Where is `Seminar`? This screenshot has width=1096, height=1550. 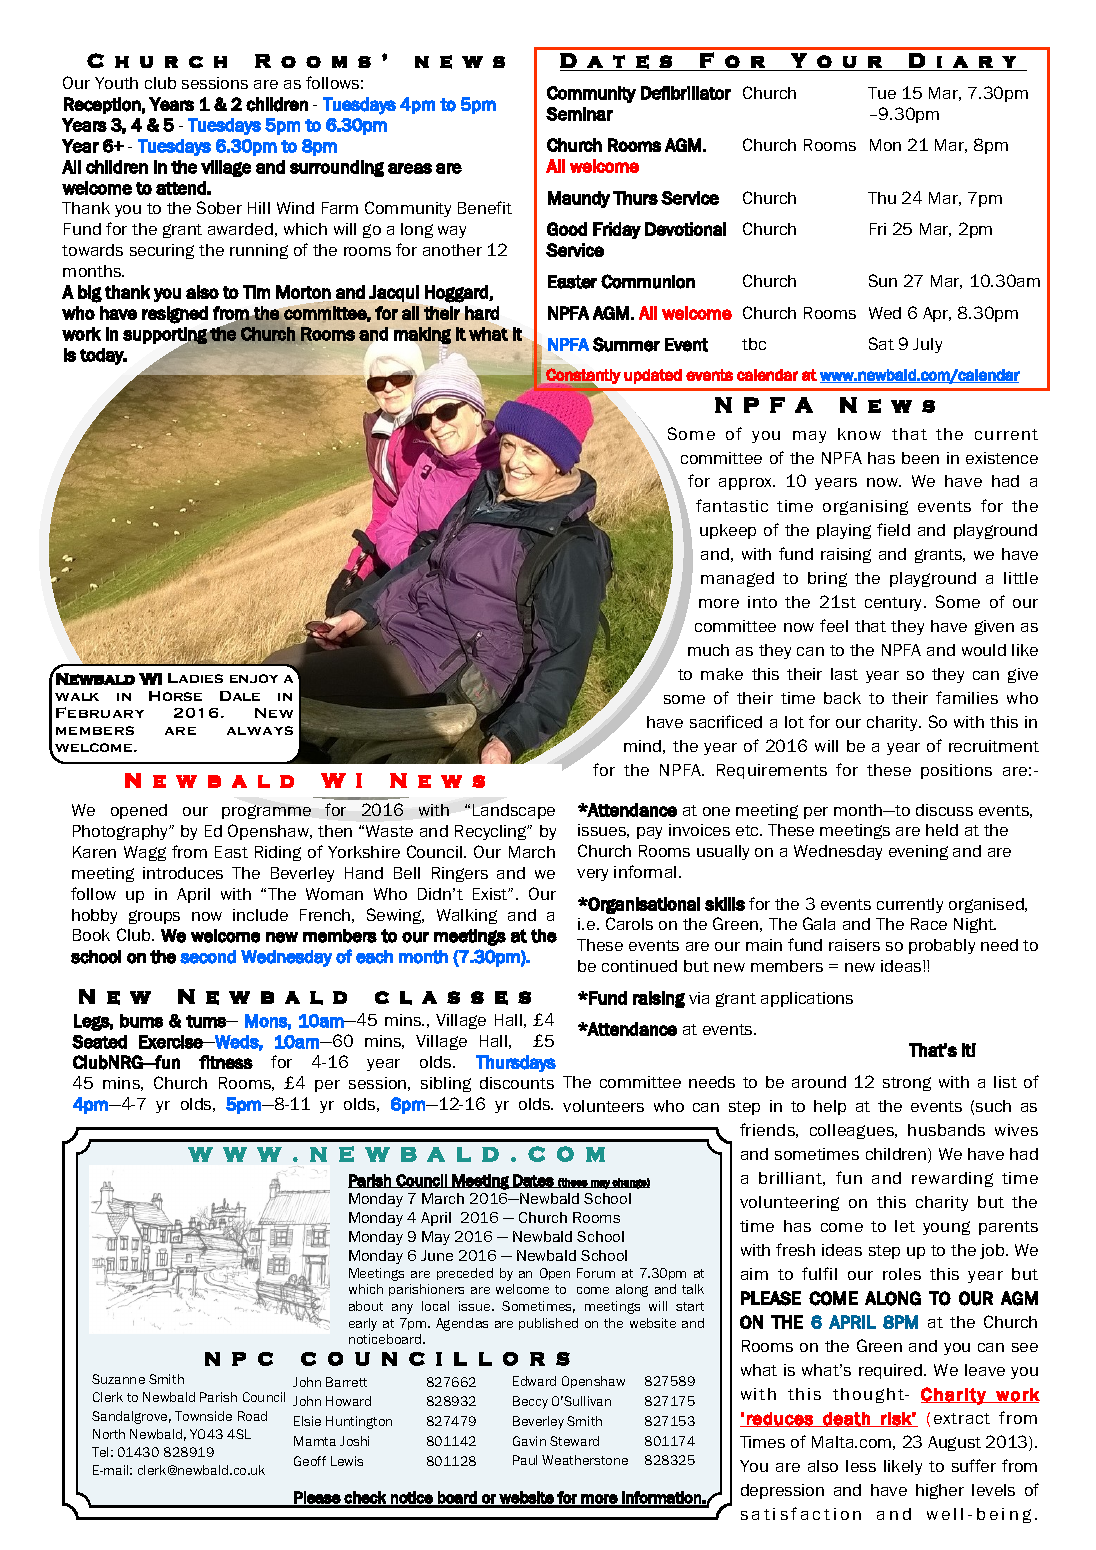 Seminar is located at coordinates (579, 114).
